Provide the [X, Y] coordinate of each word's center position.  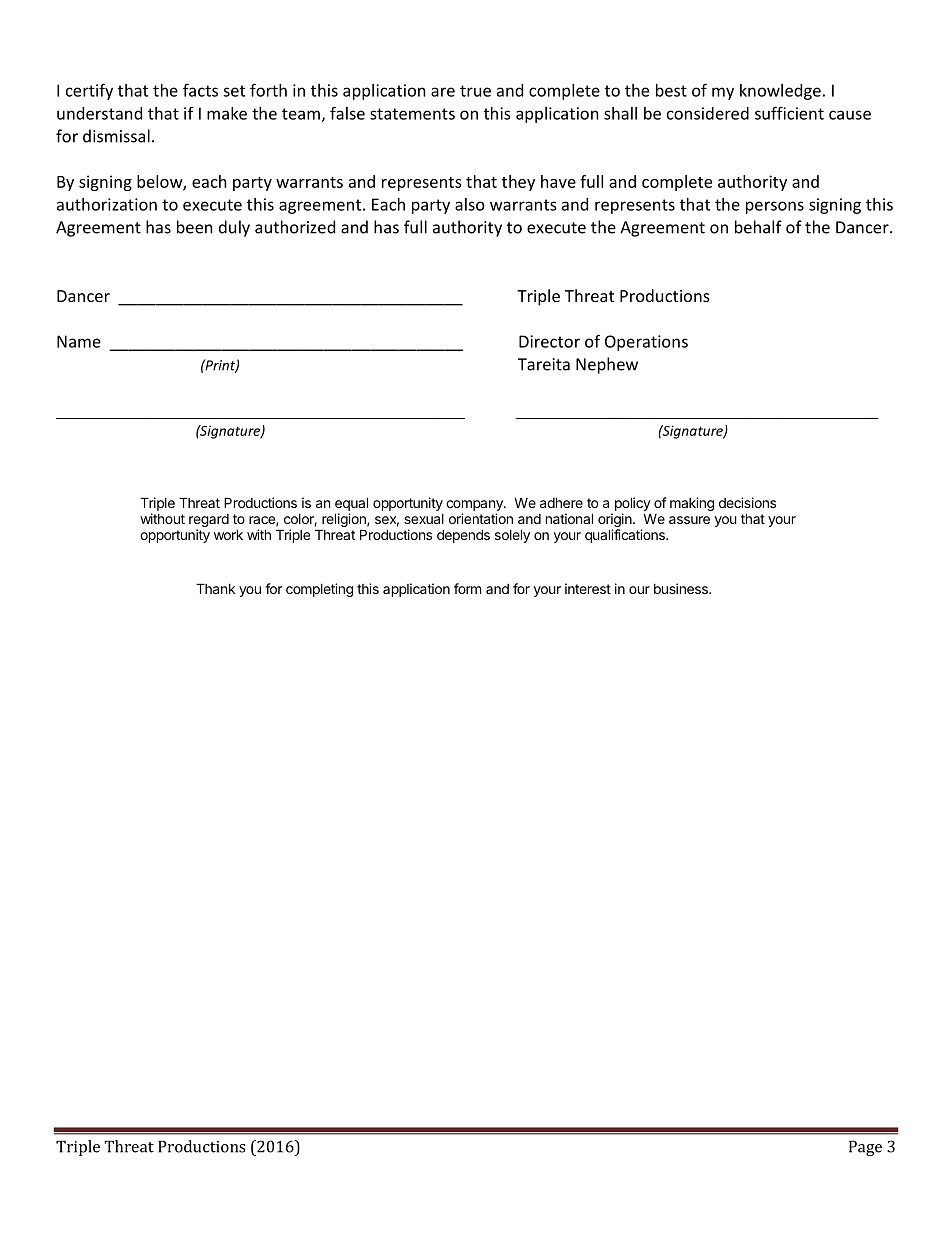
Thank [215, 588]
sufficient [789, 113]
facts [200, 90]
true [475, 91]
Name [79, 341]
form [467, 588]
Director [549, 341]
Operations [646, 343]
